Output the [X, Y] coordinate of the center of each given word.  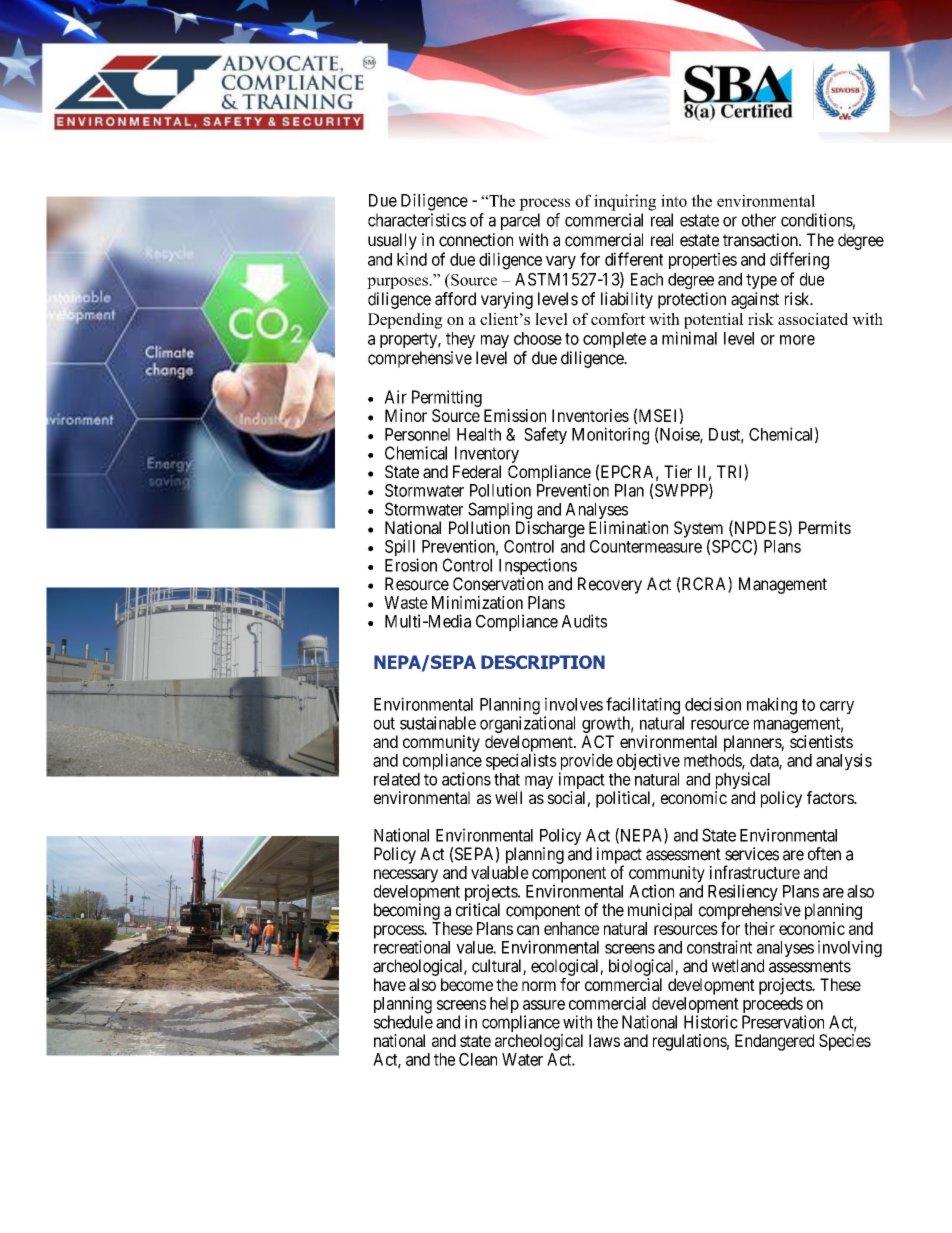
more [797, 340]
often [824, 854]
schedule [403, 1022]
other [759, 220]
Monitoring [610, 436]
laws [604, 1040]
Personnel [417, 434]
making [772, 706]
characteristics [417, 220]
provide [586, 763]
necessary [406, 876]
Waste [406, 602]
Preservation [783, 1022]
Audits [584, 621]
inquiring [625, 202]
